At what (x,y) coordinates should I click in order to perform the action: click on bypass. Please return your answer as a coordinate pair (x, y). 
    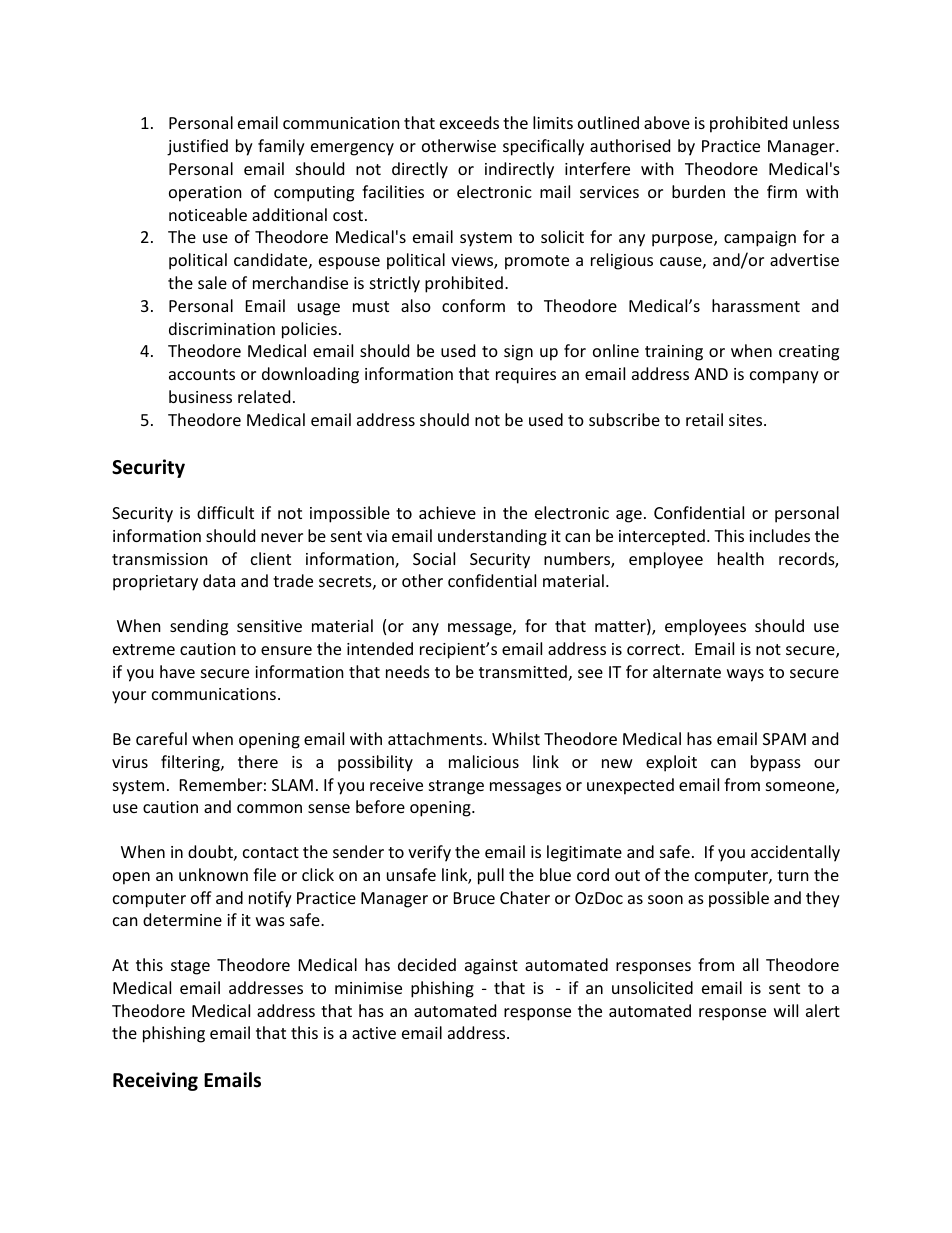
    Looking at the image, I should click on (776, 763).
